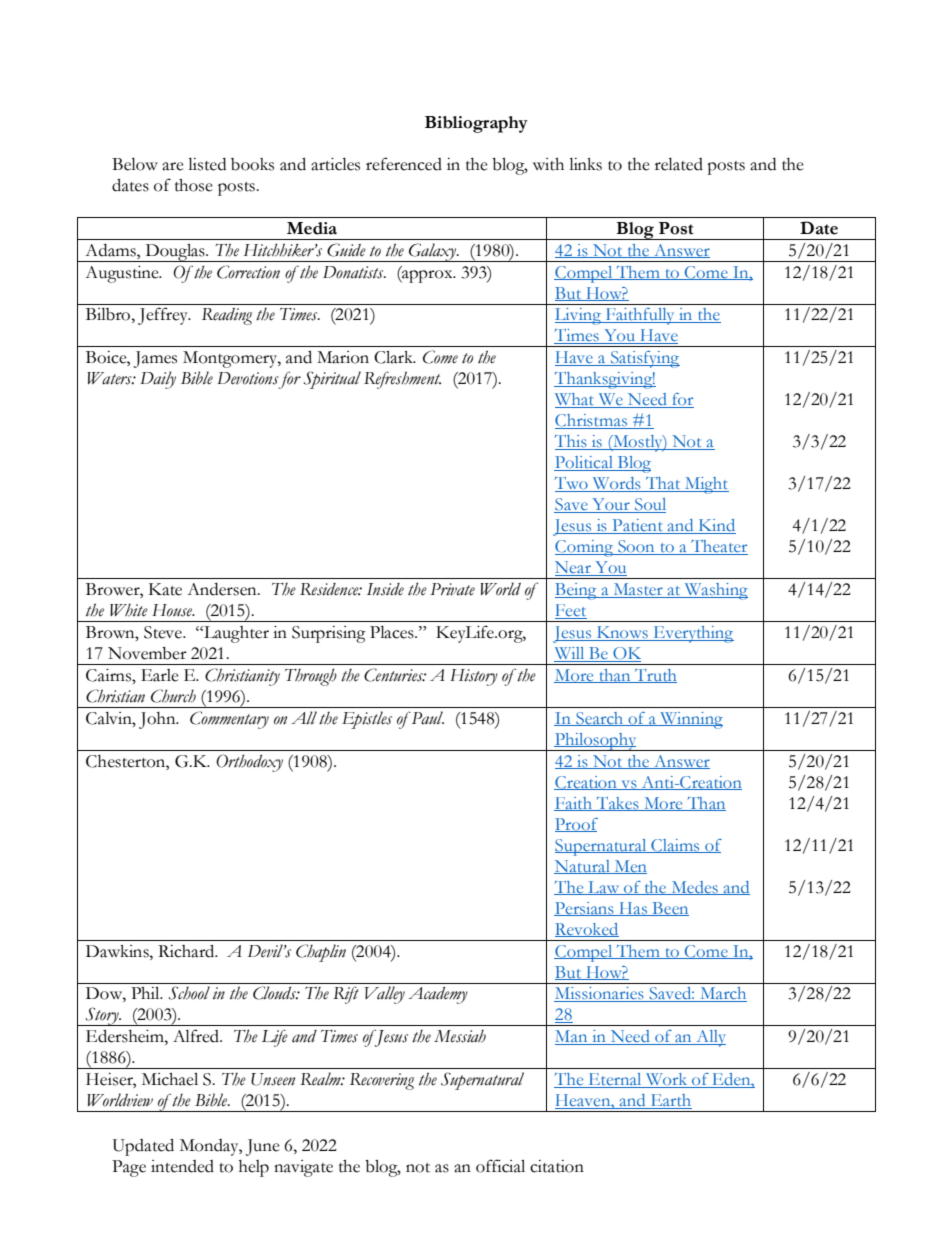 Image resolution: width=952 pixels, height=1233 pixels. What do you see at coordinates (690, 720) in the screenshot?
I see `Winning` at bounding box center [690, 720].
